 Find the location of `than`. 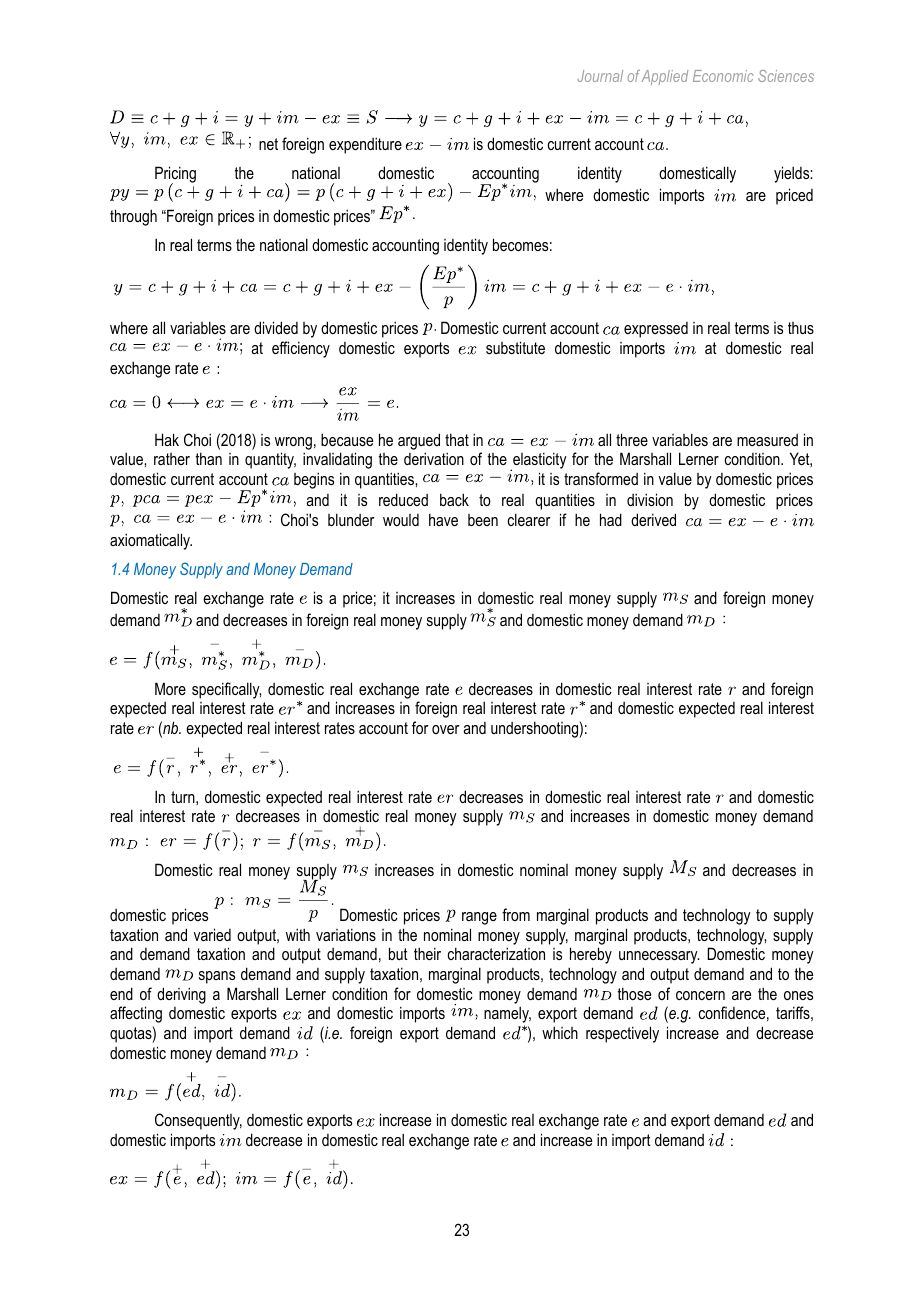

than is located at coordinates (209, 458).
